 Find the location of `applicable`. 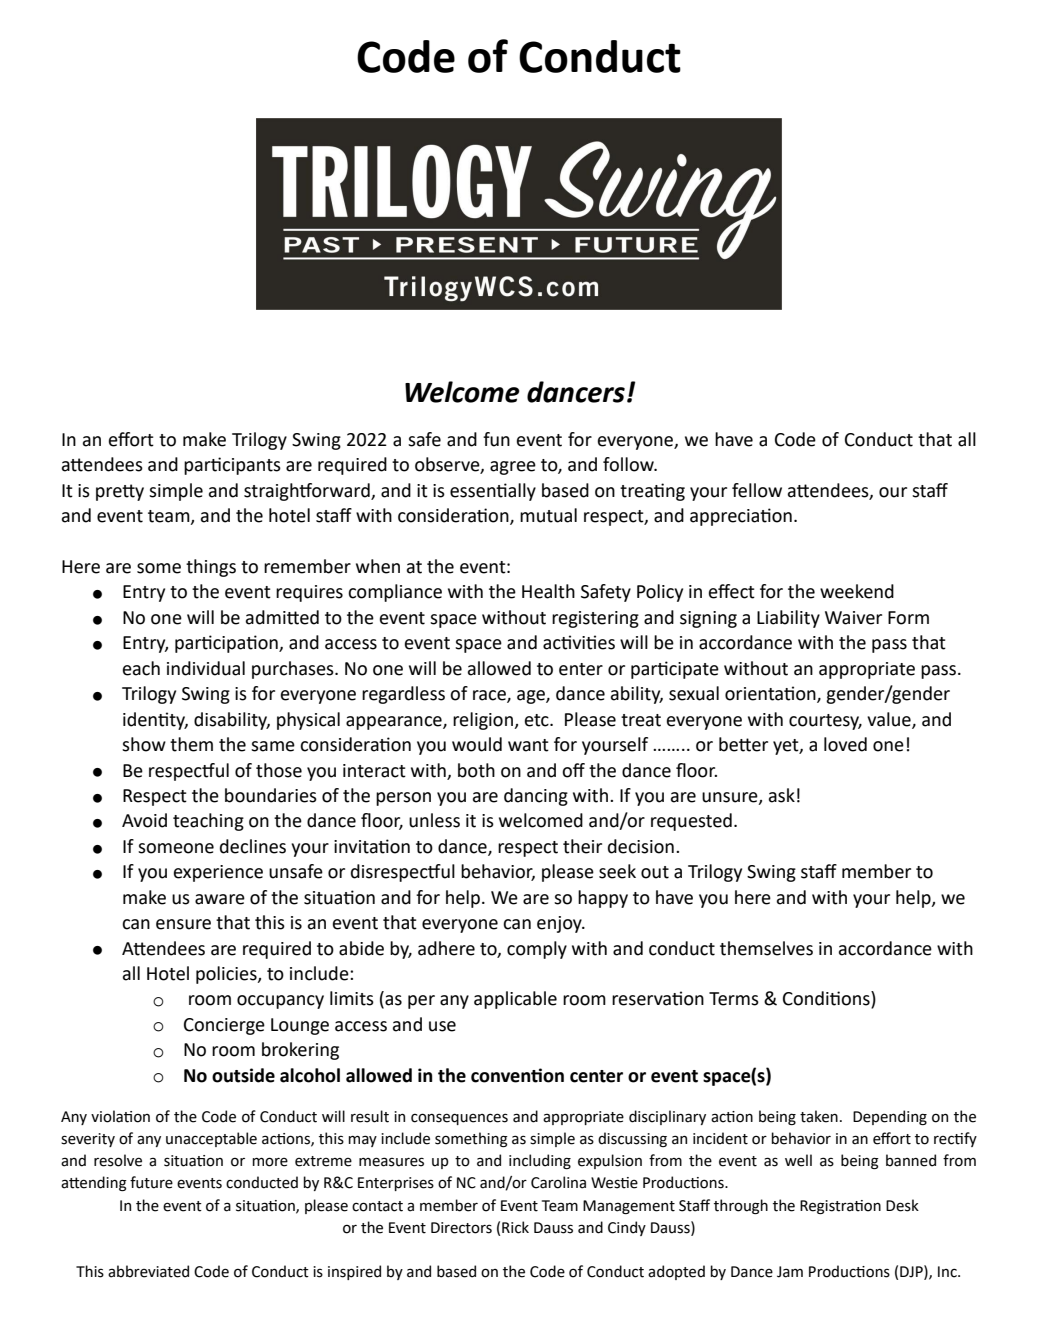

applicable is located at coordinates (515, 1000).
